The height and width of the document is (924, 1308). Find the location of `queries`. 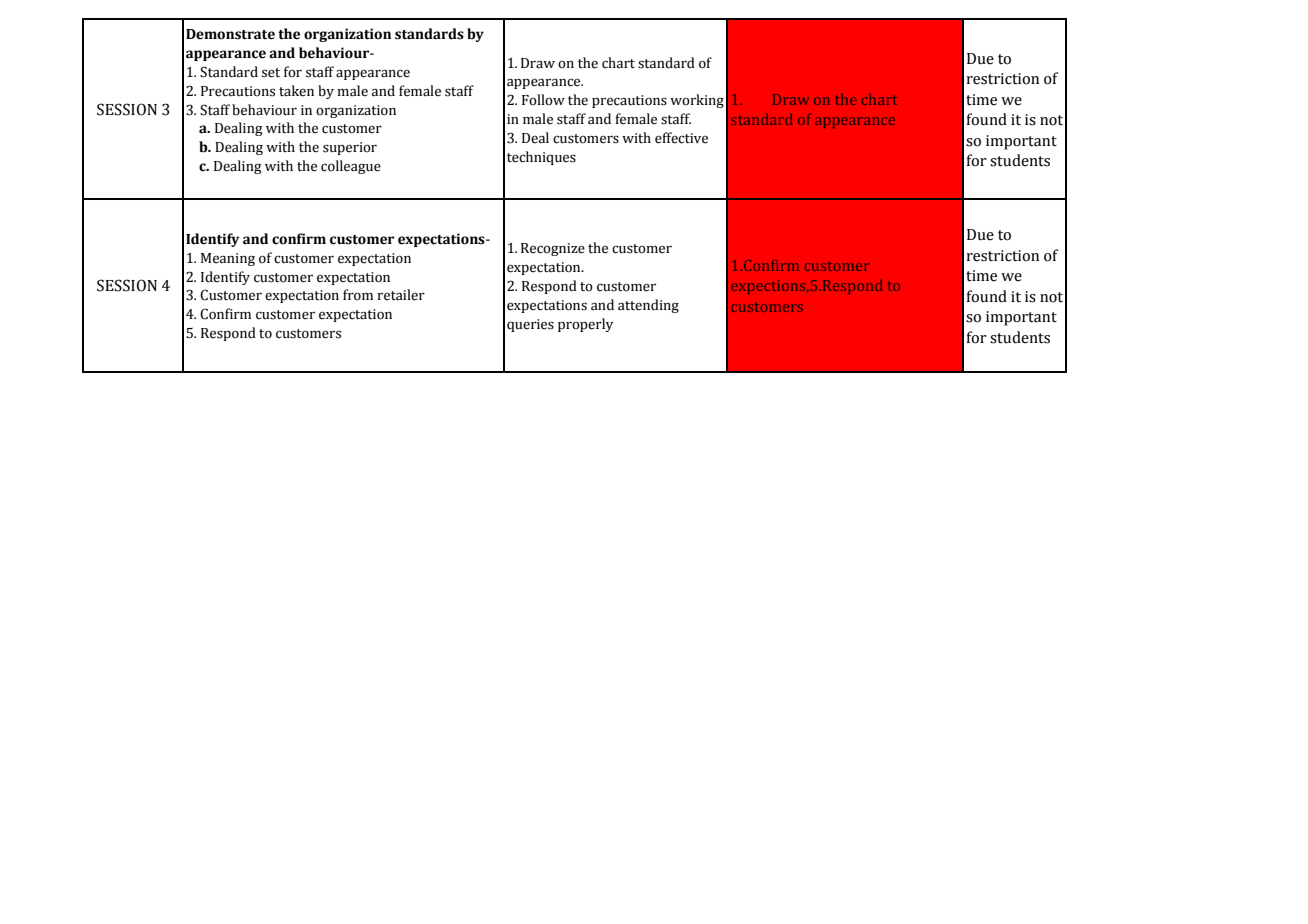

queries is located at coordinates (530, 325).
